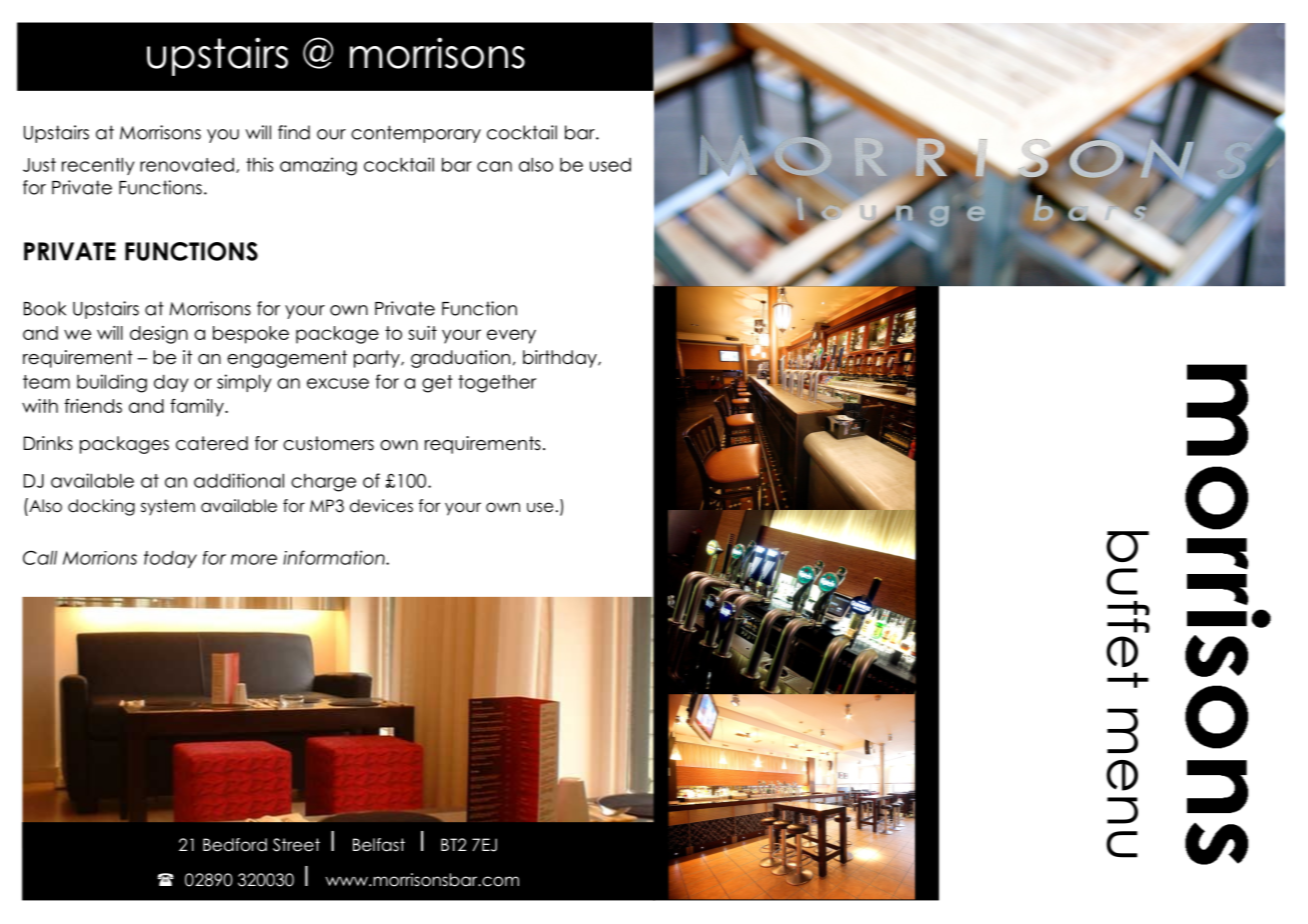  What do you see at coordinates (98, 166) in the page?
I see `recently` at bounding box center [98, 166].
